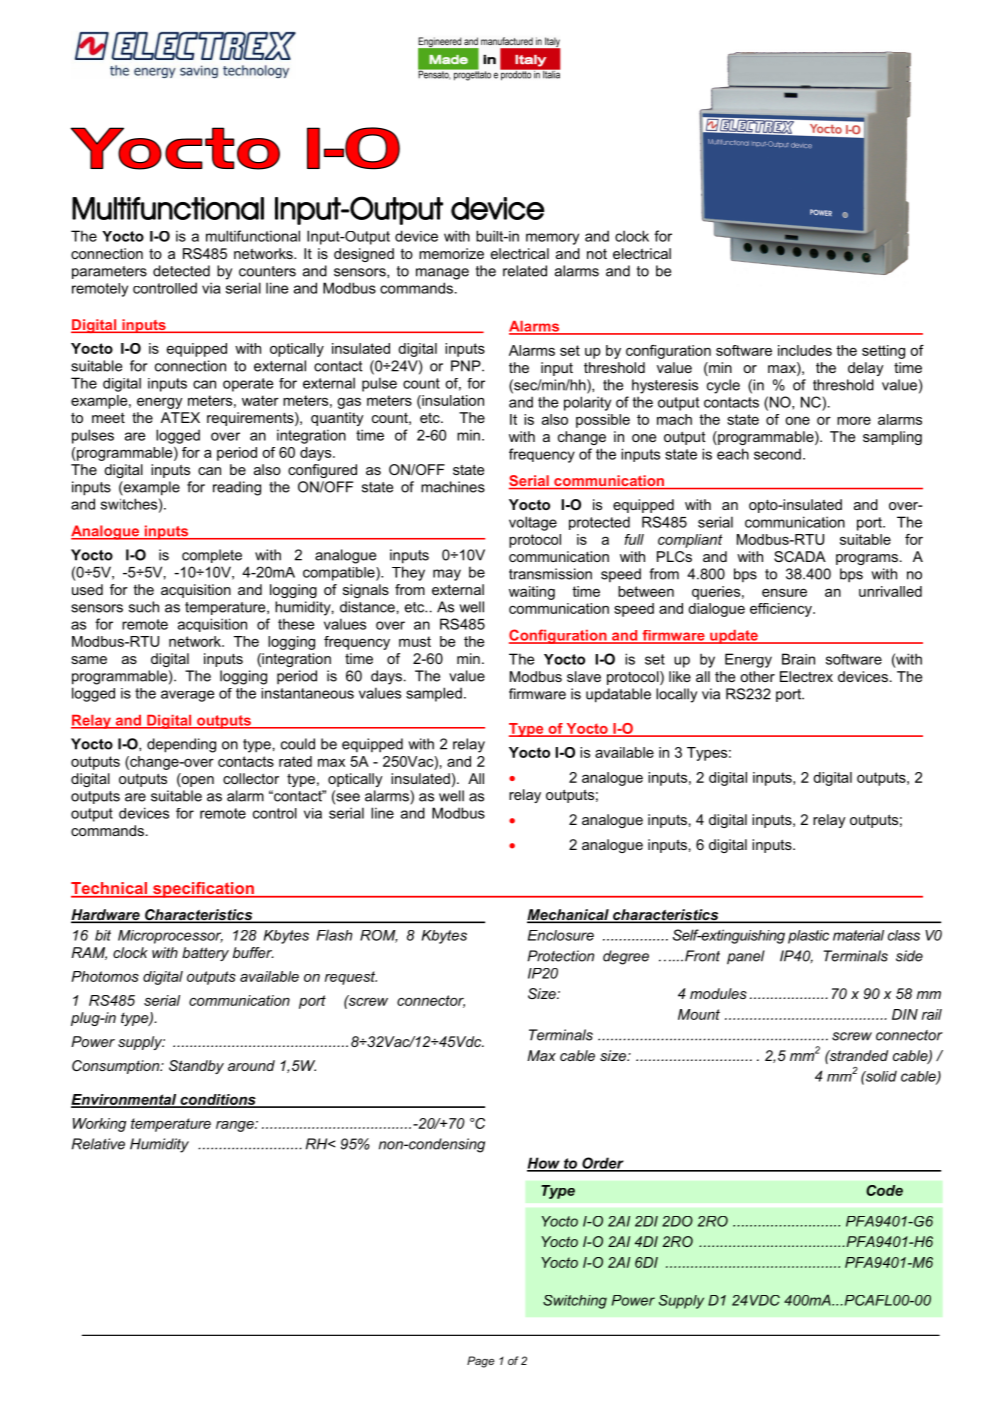 This screenshot has height=1406, width=994. Describe the element at coordinates (525, 271) in the screenshot. I see `related` at that location.
